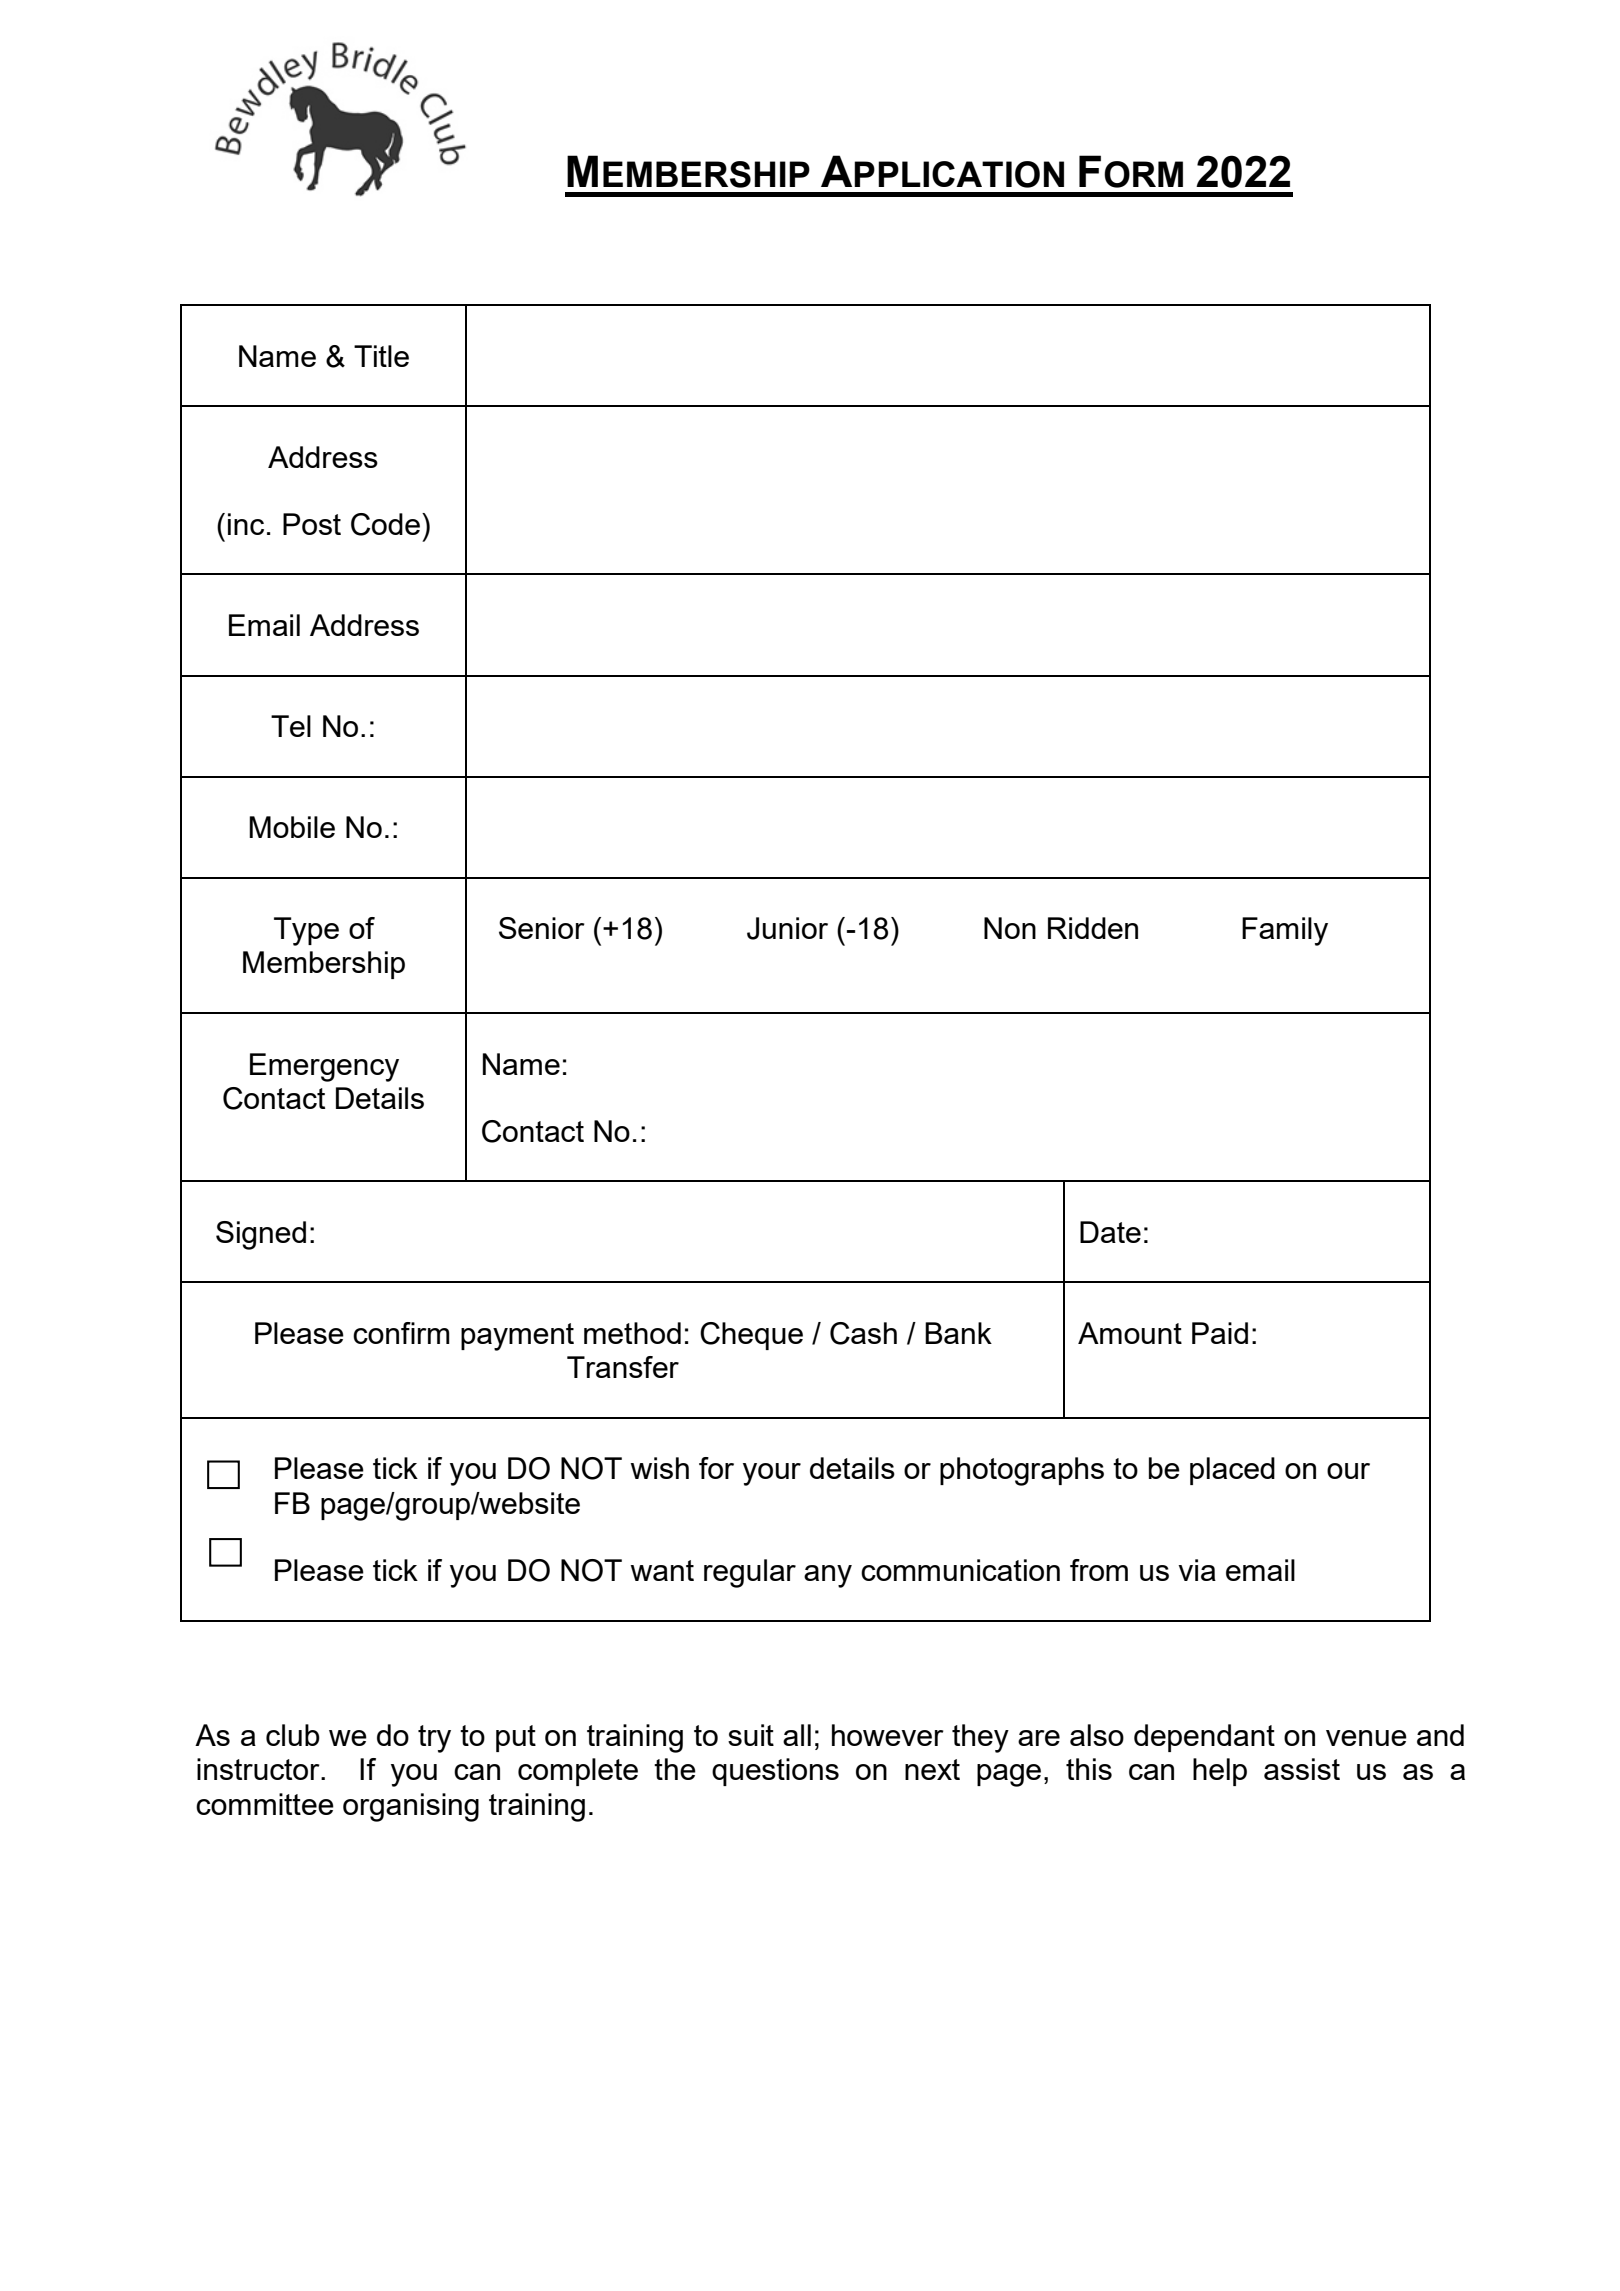 This document has width=1620, height=2291. What do you see at coordinates (292, 827) in the document?
I see `Mobile` at bounding box center [292, 827].
